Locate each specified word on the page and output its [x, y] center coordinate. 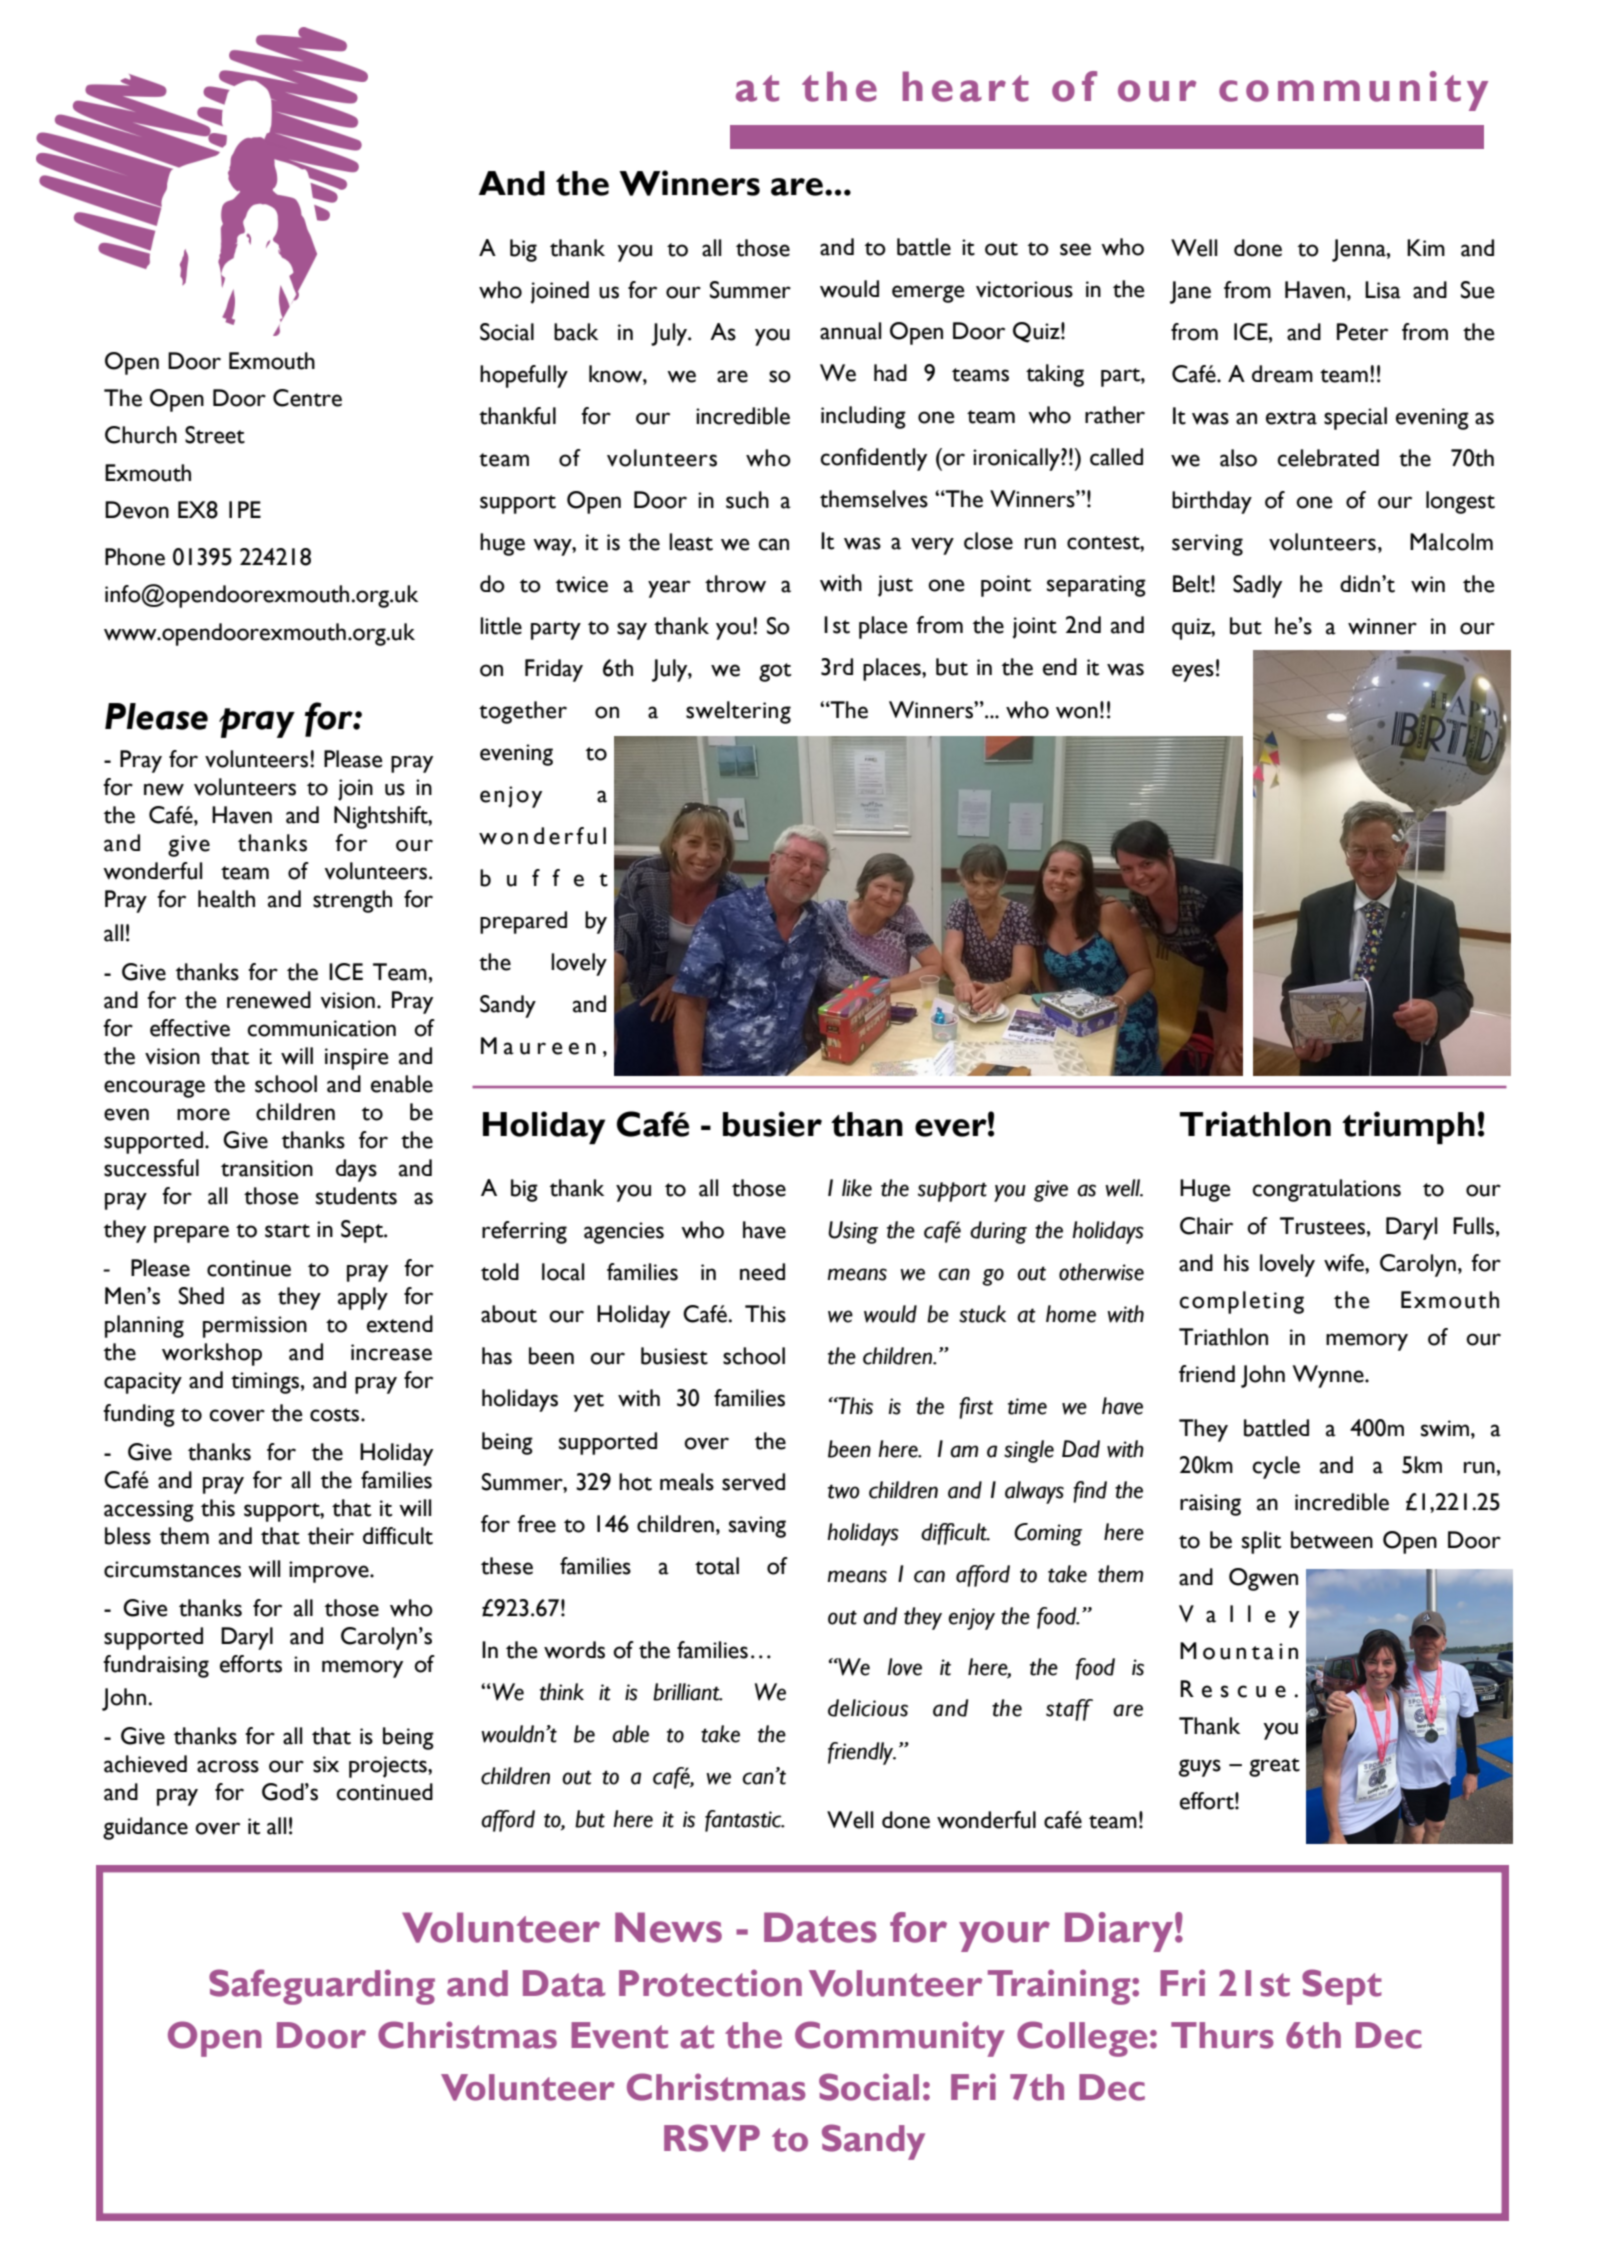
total [717, 1566]
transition [267, 1168]
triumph [1408, 1127]
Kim [1426, 247]
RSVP [712, 2138]
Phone [135, 557]
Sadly [1257, 586]
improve [330, 1572]
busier [772, 1124]
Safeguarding [322, 1987]
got [775, 672]
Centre [307, 398]
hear [954, 86]
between [1332, 1540]
